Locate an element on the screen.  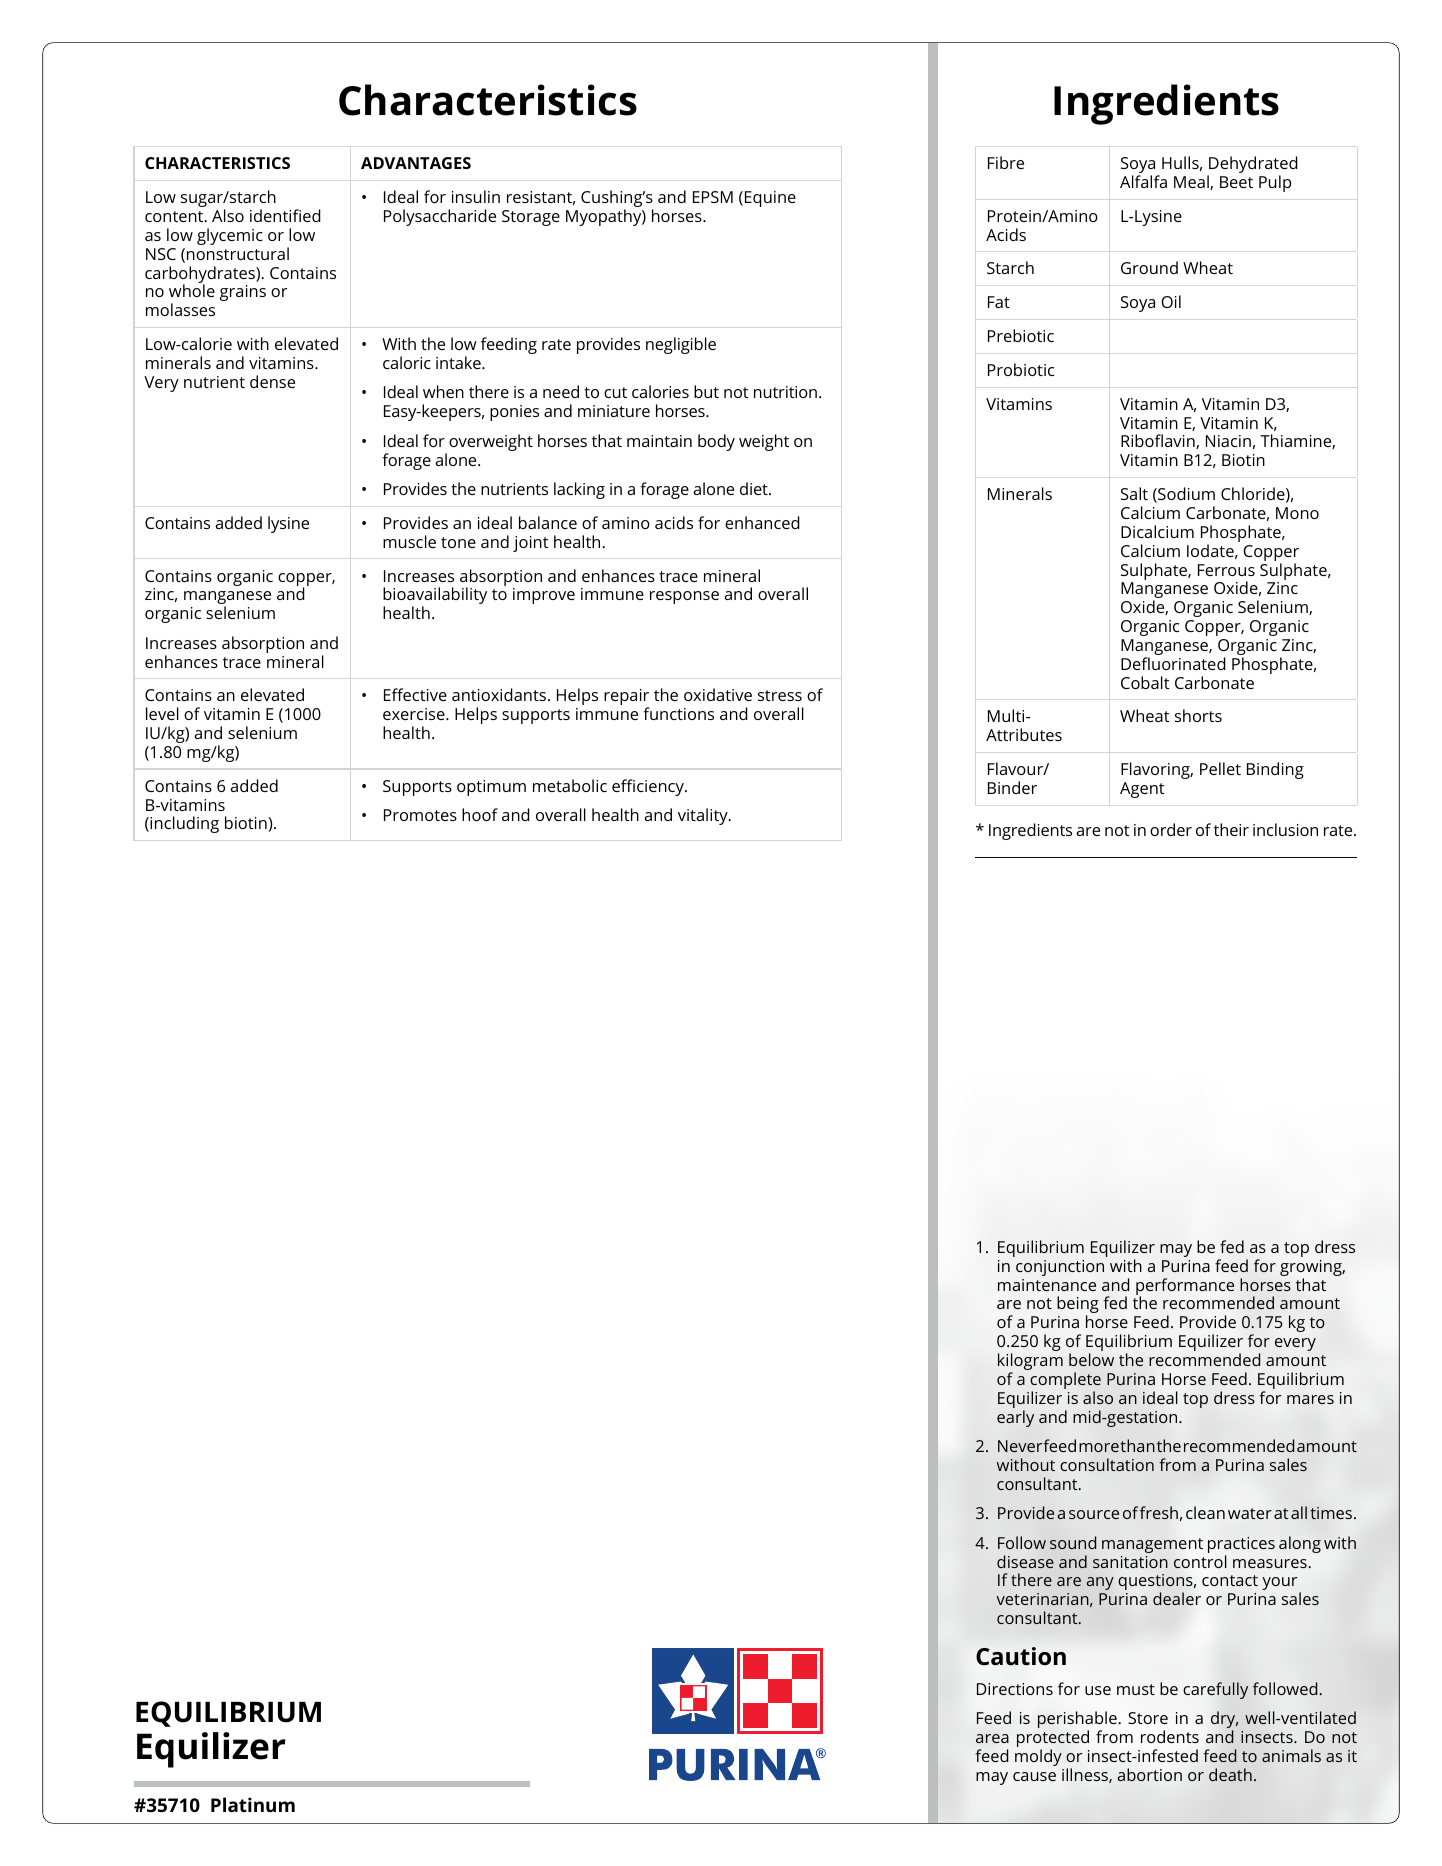
including is located at coordinates (183, 824).
